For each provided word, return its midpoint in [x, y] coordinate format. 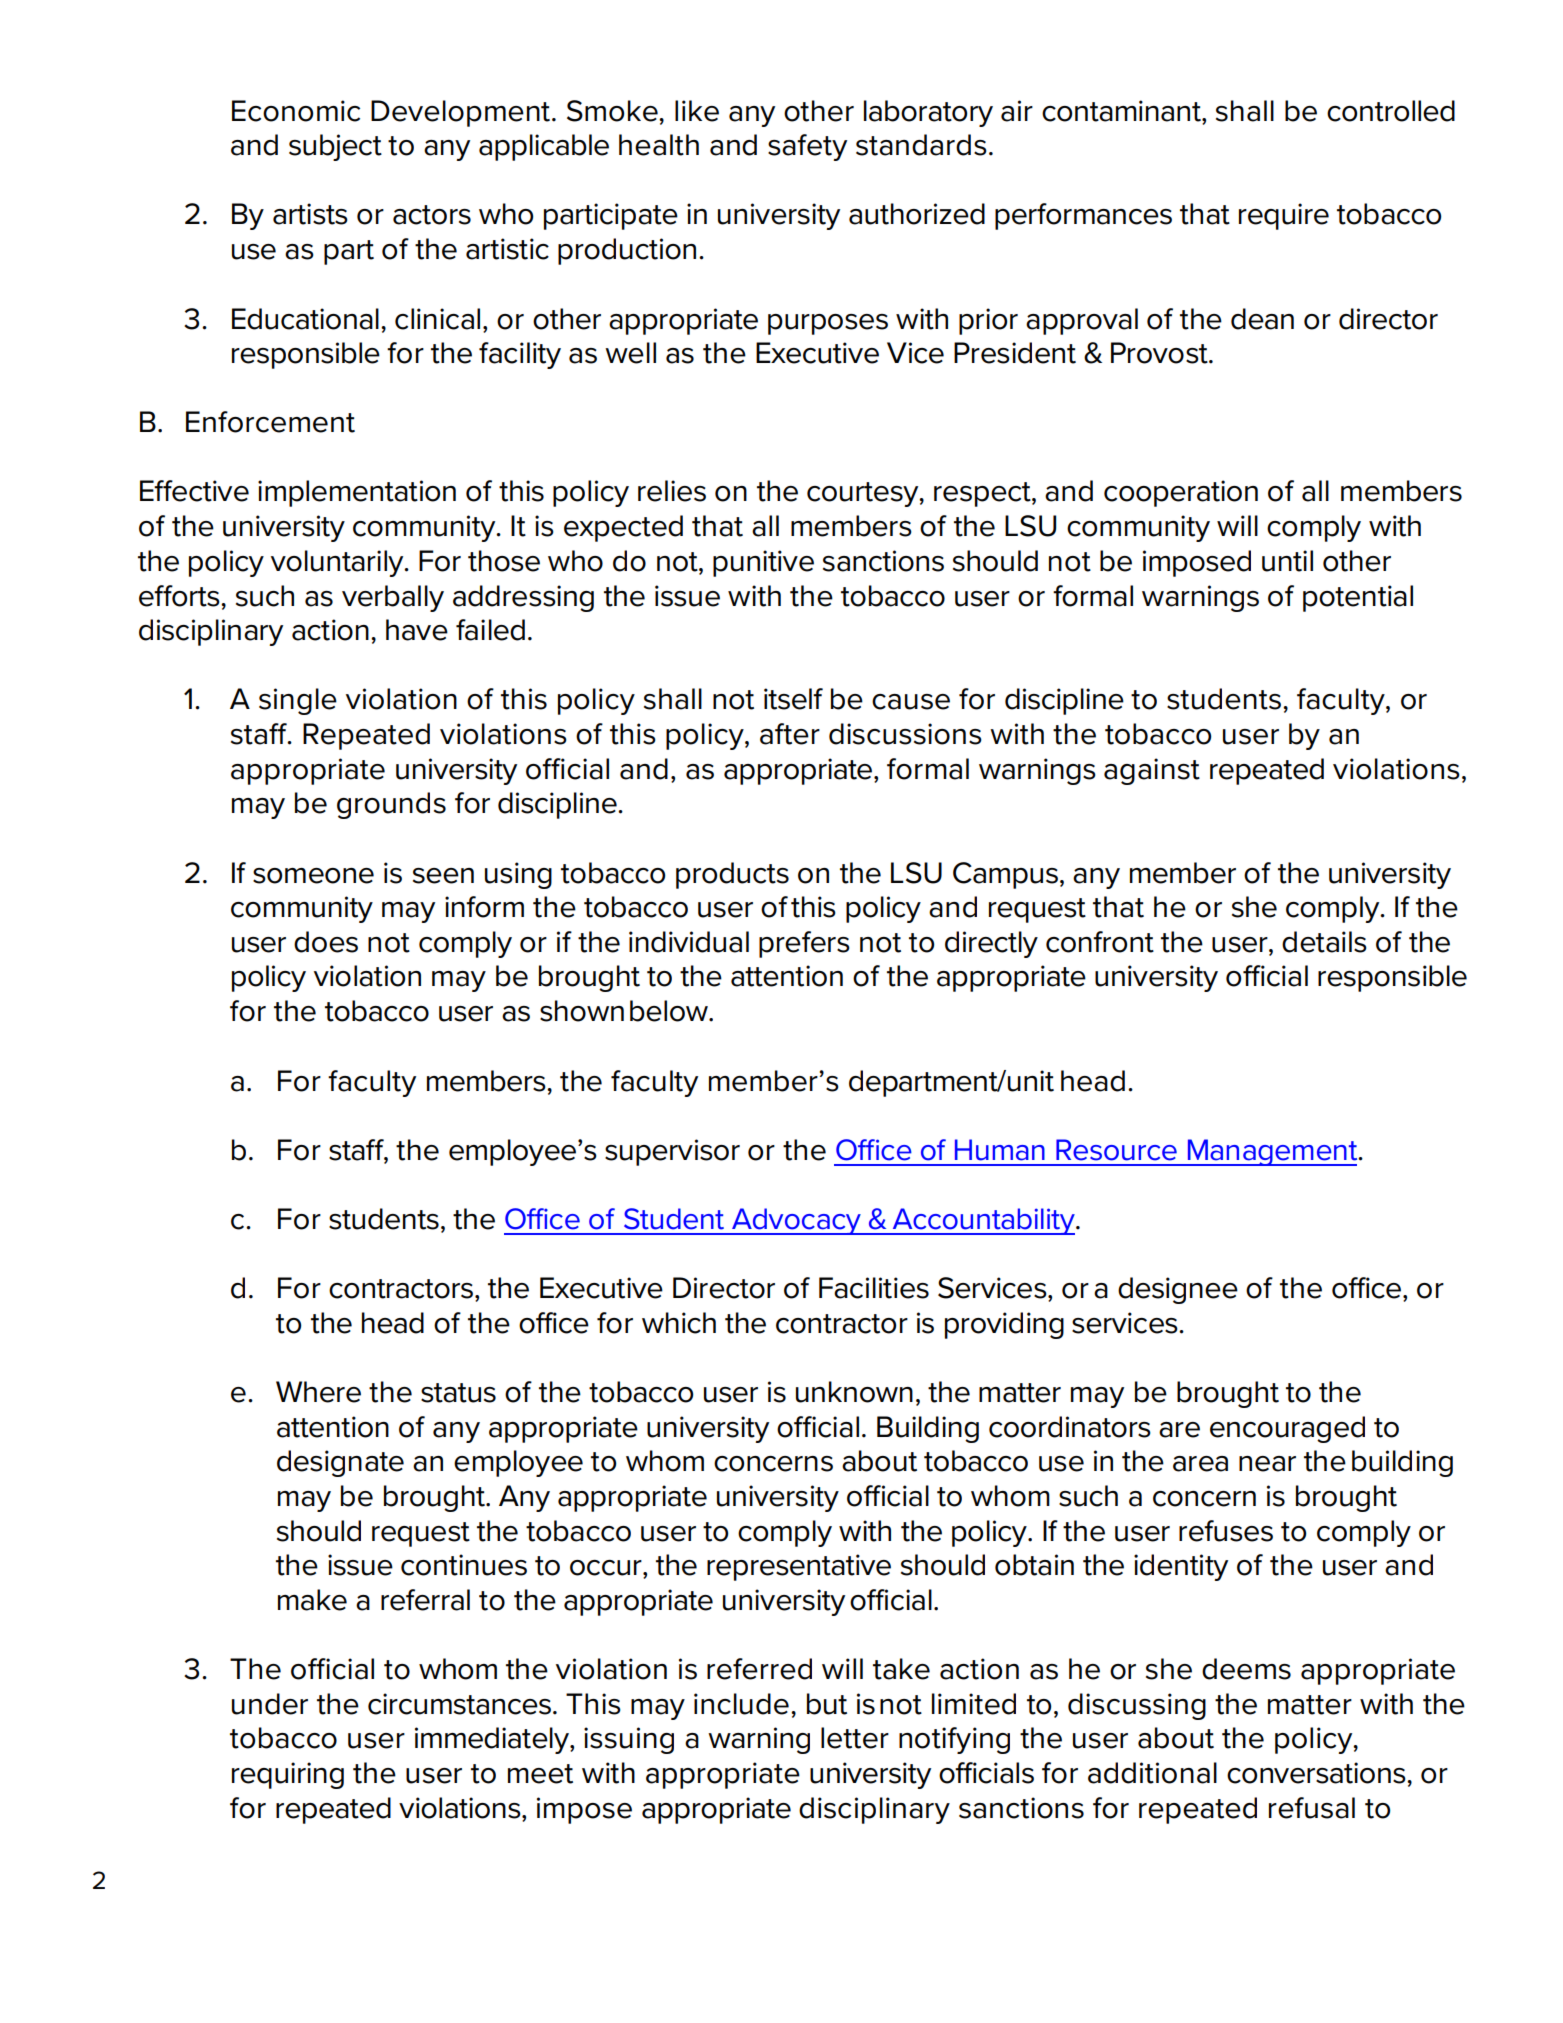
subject [335, 147]
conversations [1317, 1773]
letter [855, 1738]
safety [807, 147]
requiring [288, 1775]
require [1284, 216]
